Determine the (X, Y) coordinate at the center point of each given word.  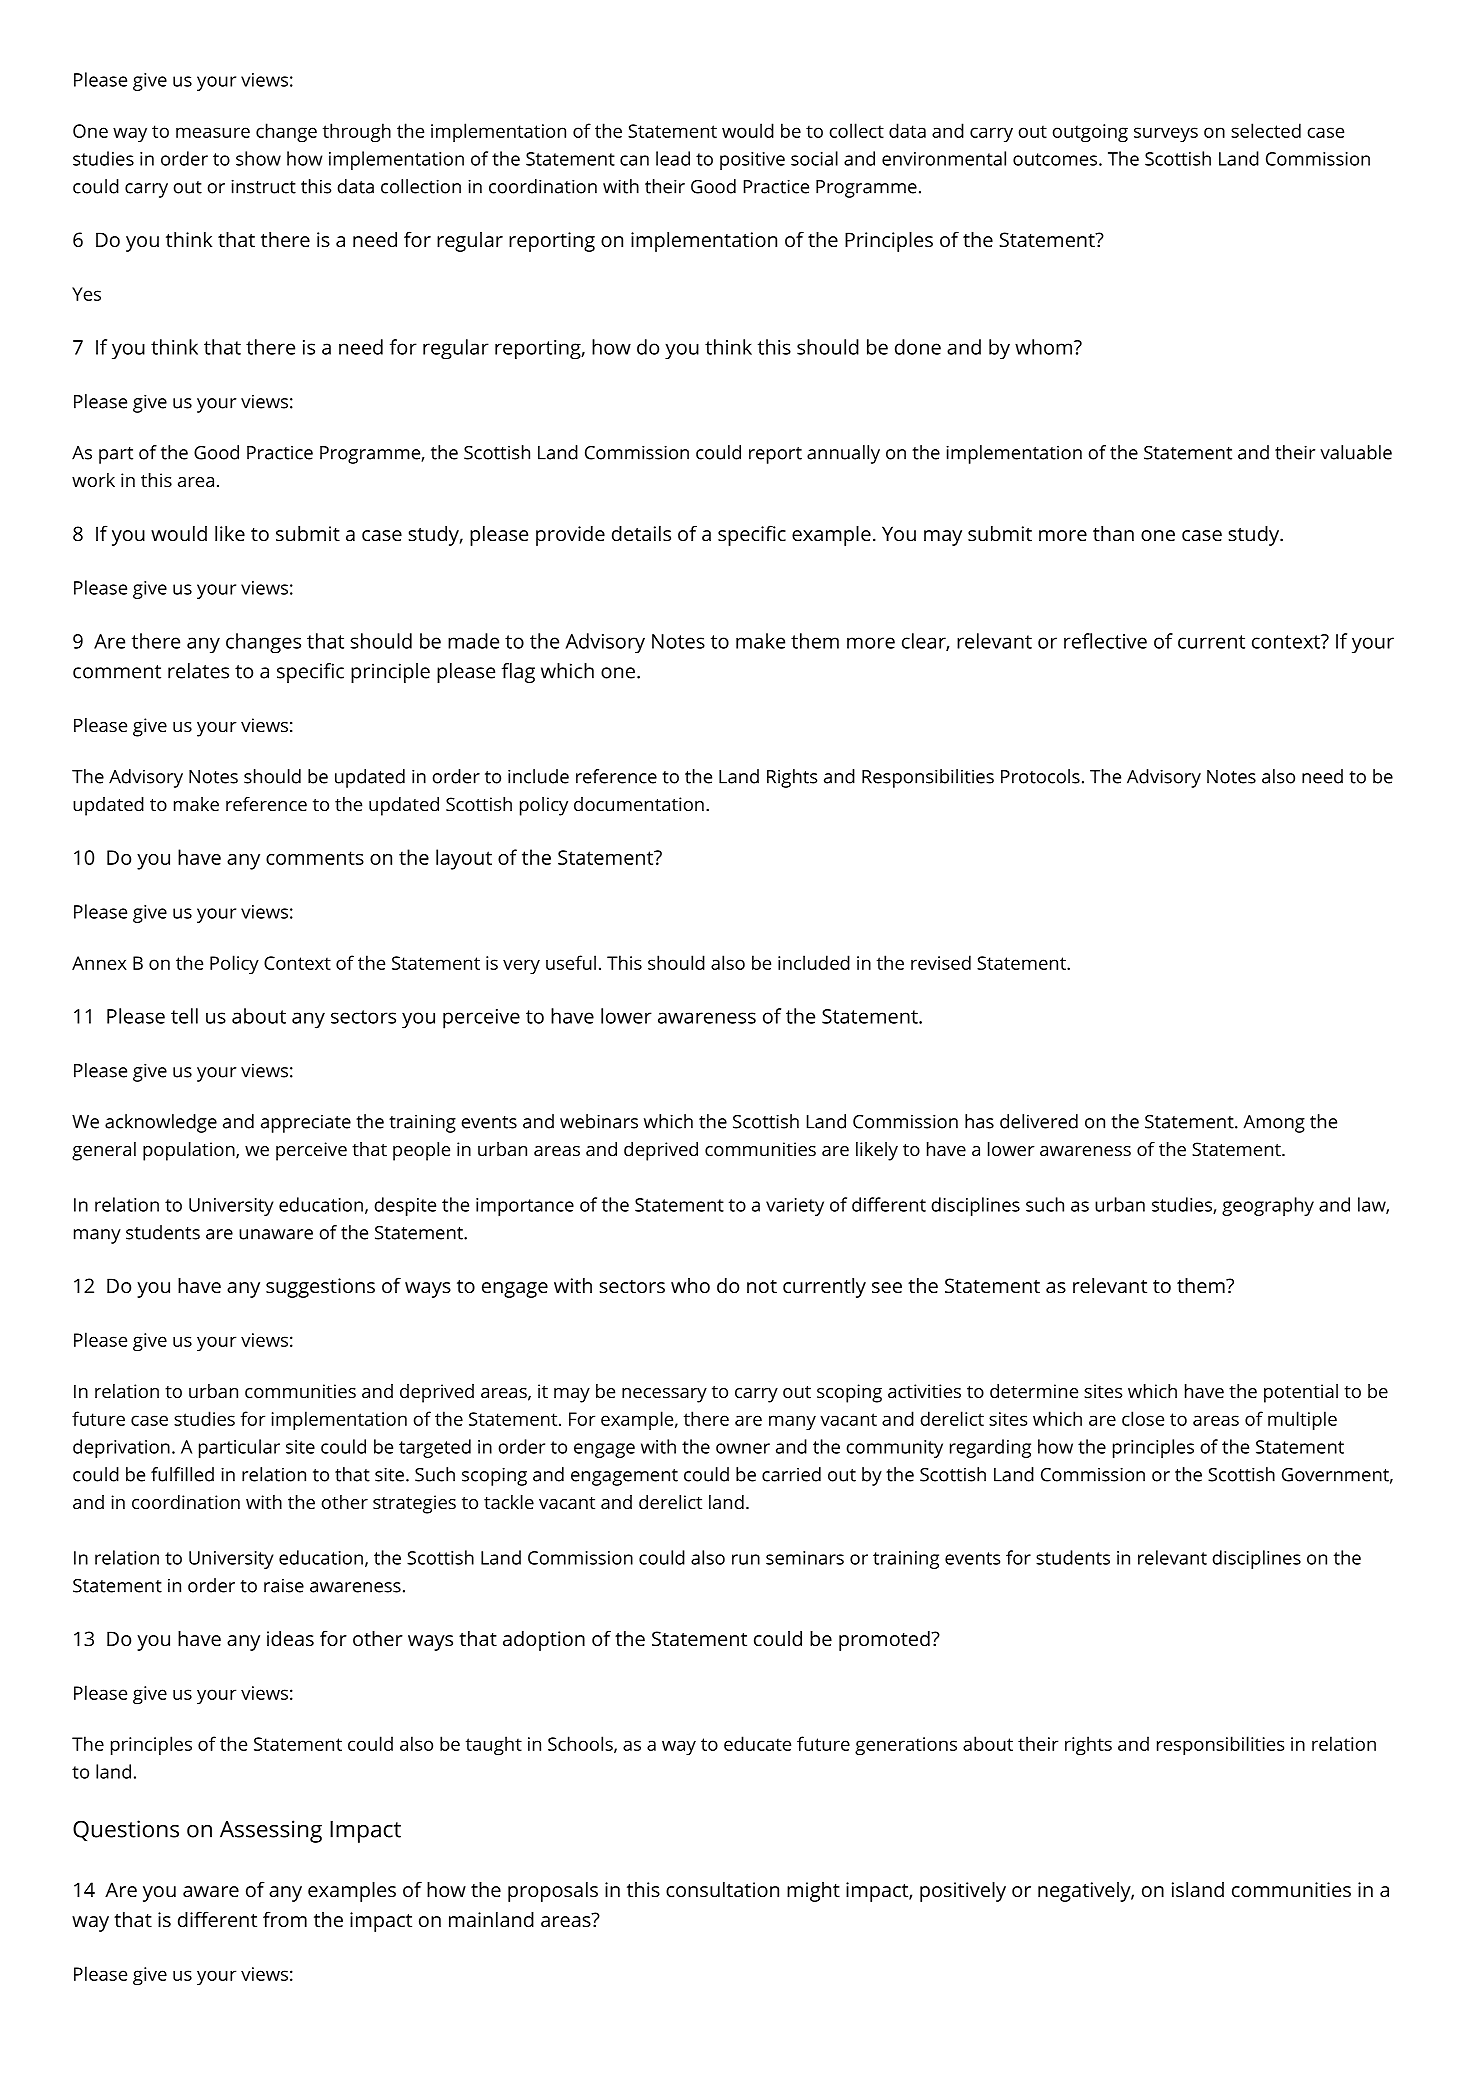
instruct (263, 186)
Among (1274, 1124)
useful (571, 962)
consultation (722, 1889)
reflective (1105, 641)
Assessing (271, 1831)
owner (743, 1448)
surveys (1166, 134)
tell (184, 1016)
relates (198, 671)
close (1143, 1418)
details (641, 533)
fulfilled (182, 1474)
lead (673, 158)
